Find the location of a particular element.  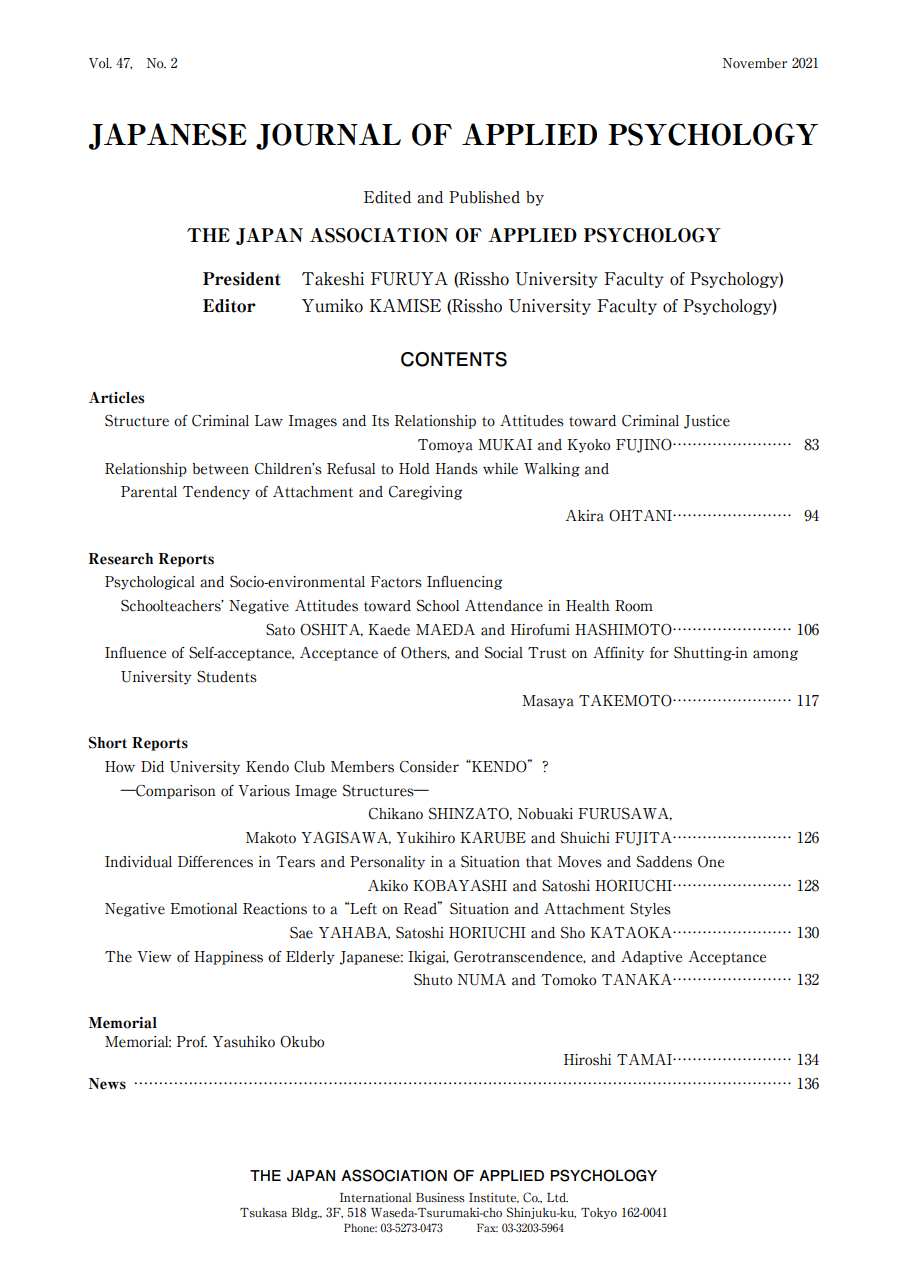

Tsukasa is located at coordinates (263, 1213).
